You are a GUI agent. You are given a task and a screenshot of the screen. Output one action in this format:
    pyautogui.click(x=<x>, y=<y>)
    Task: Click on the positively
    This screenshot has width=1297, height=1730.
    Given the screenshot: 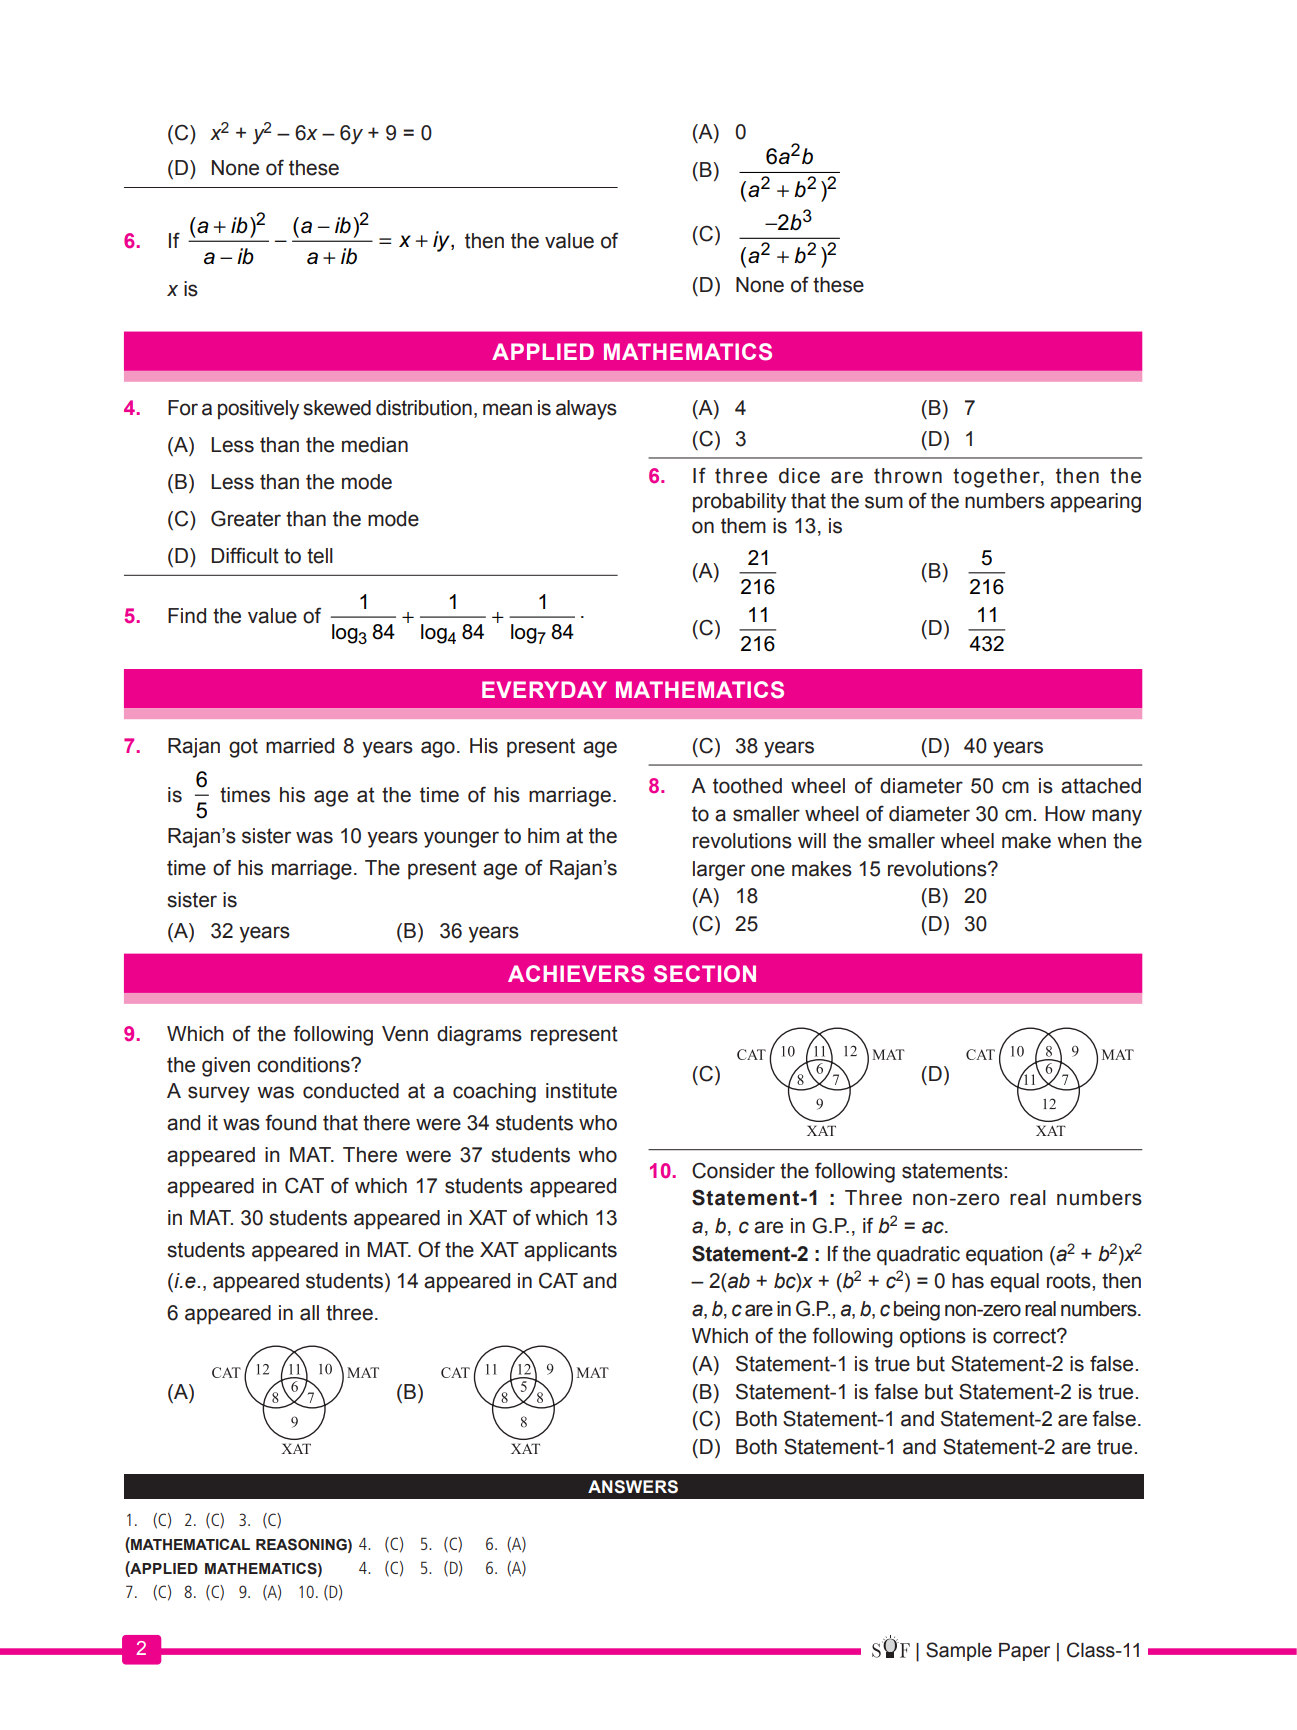 What is the action you would take?
    pyautogui.click(x=258, y=410)
